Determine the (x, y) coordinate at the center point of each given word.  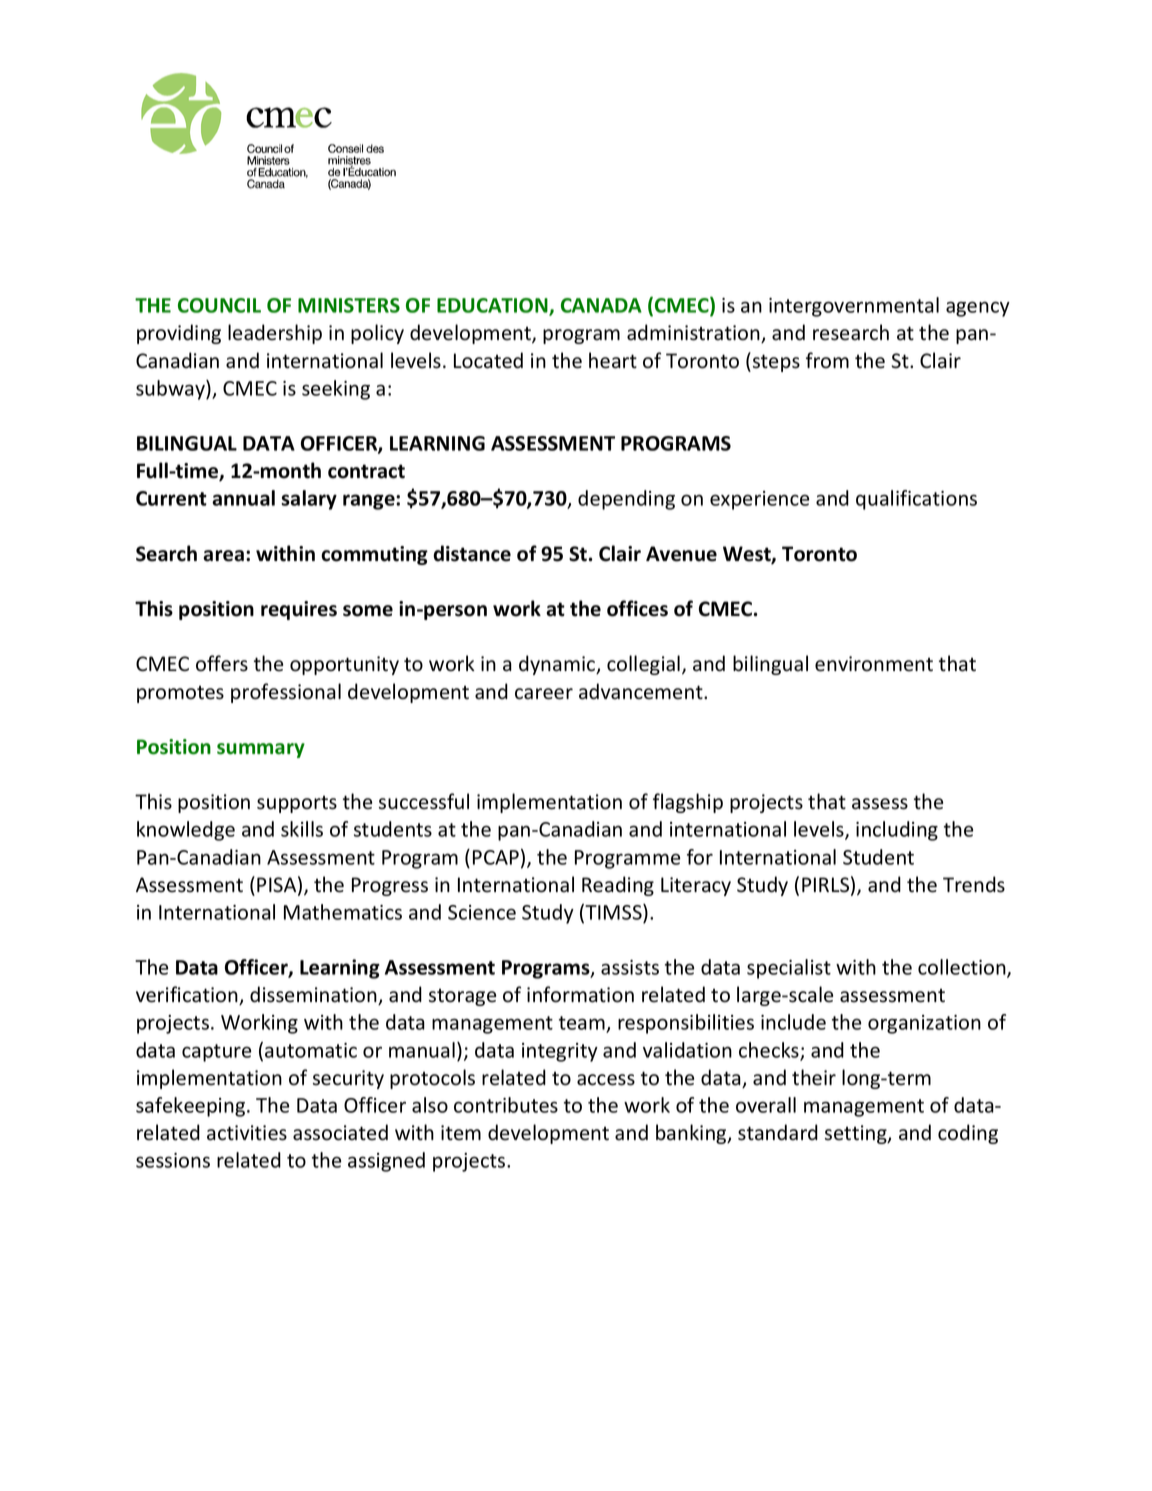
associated (340, 1132)
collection (963, 968)
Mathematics (343, 912)
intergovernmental (854, 307)
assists (630, 967)
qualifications (916, 500)
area (223, 556)
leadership (275, 334)
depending (626, 500)
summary (261, 750)
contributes (506, 1105)
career (544, 694)
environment (874, 664)
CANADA (601, 305)
